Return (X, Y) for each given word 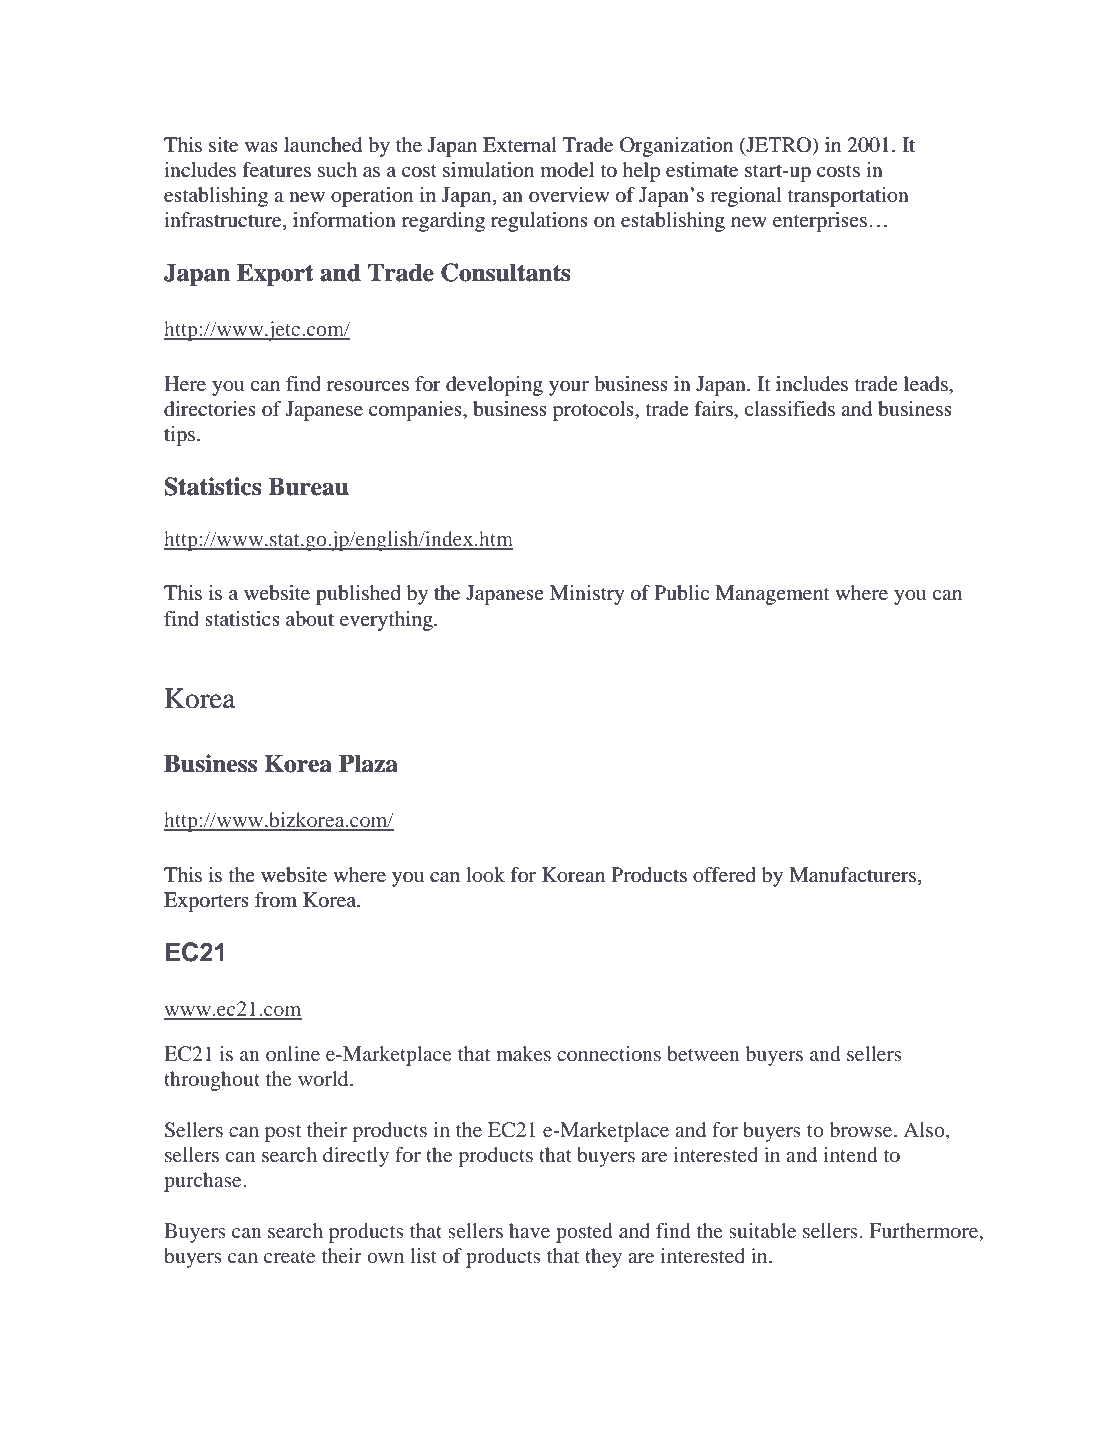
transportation (848, 197)
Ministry (587, 595)
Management (772, 595)
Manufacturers (854, 875)
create (289, 1257)
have (529, 1230)
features (276, 170)
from (276, 900)
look (485, 875)
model (567, 170)
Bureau (308, 486)
